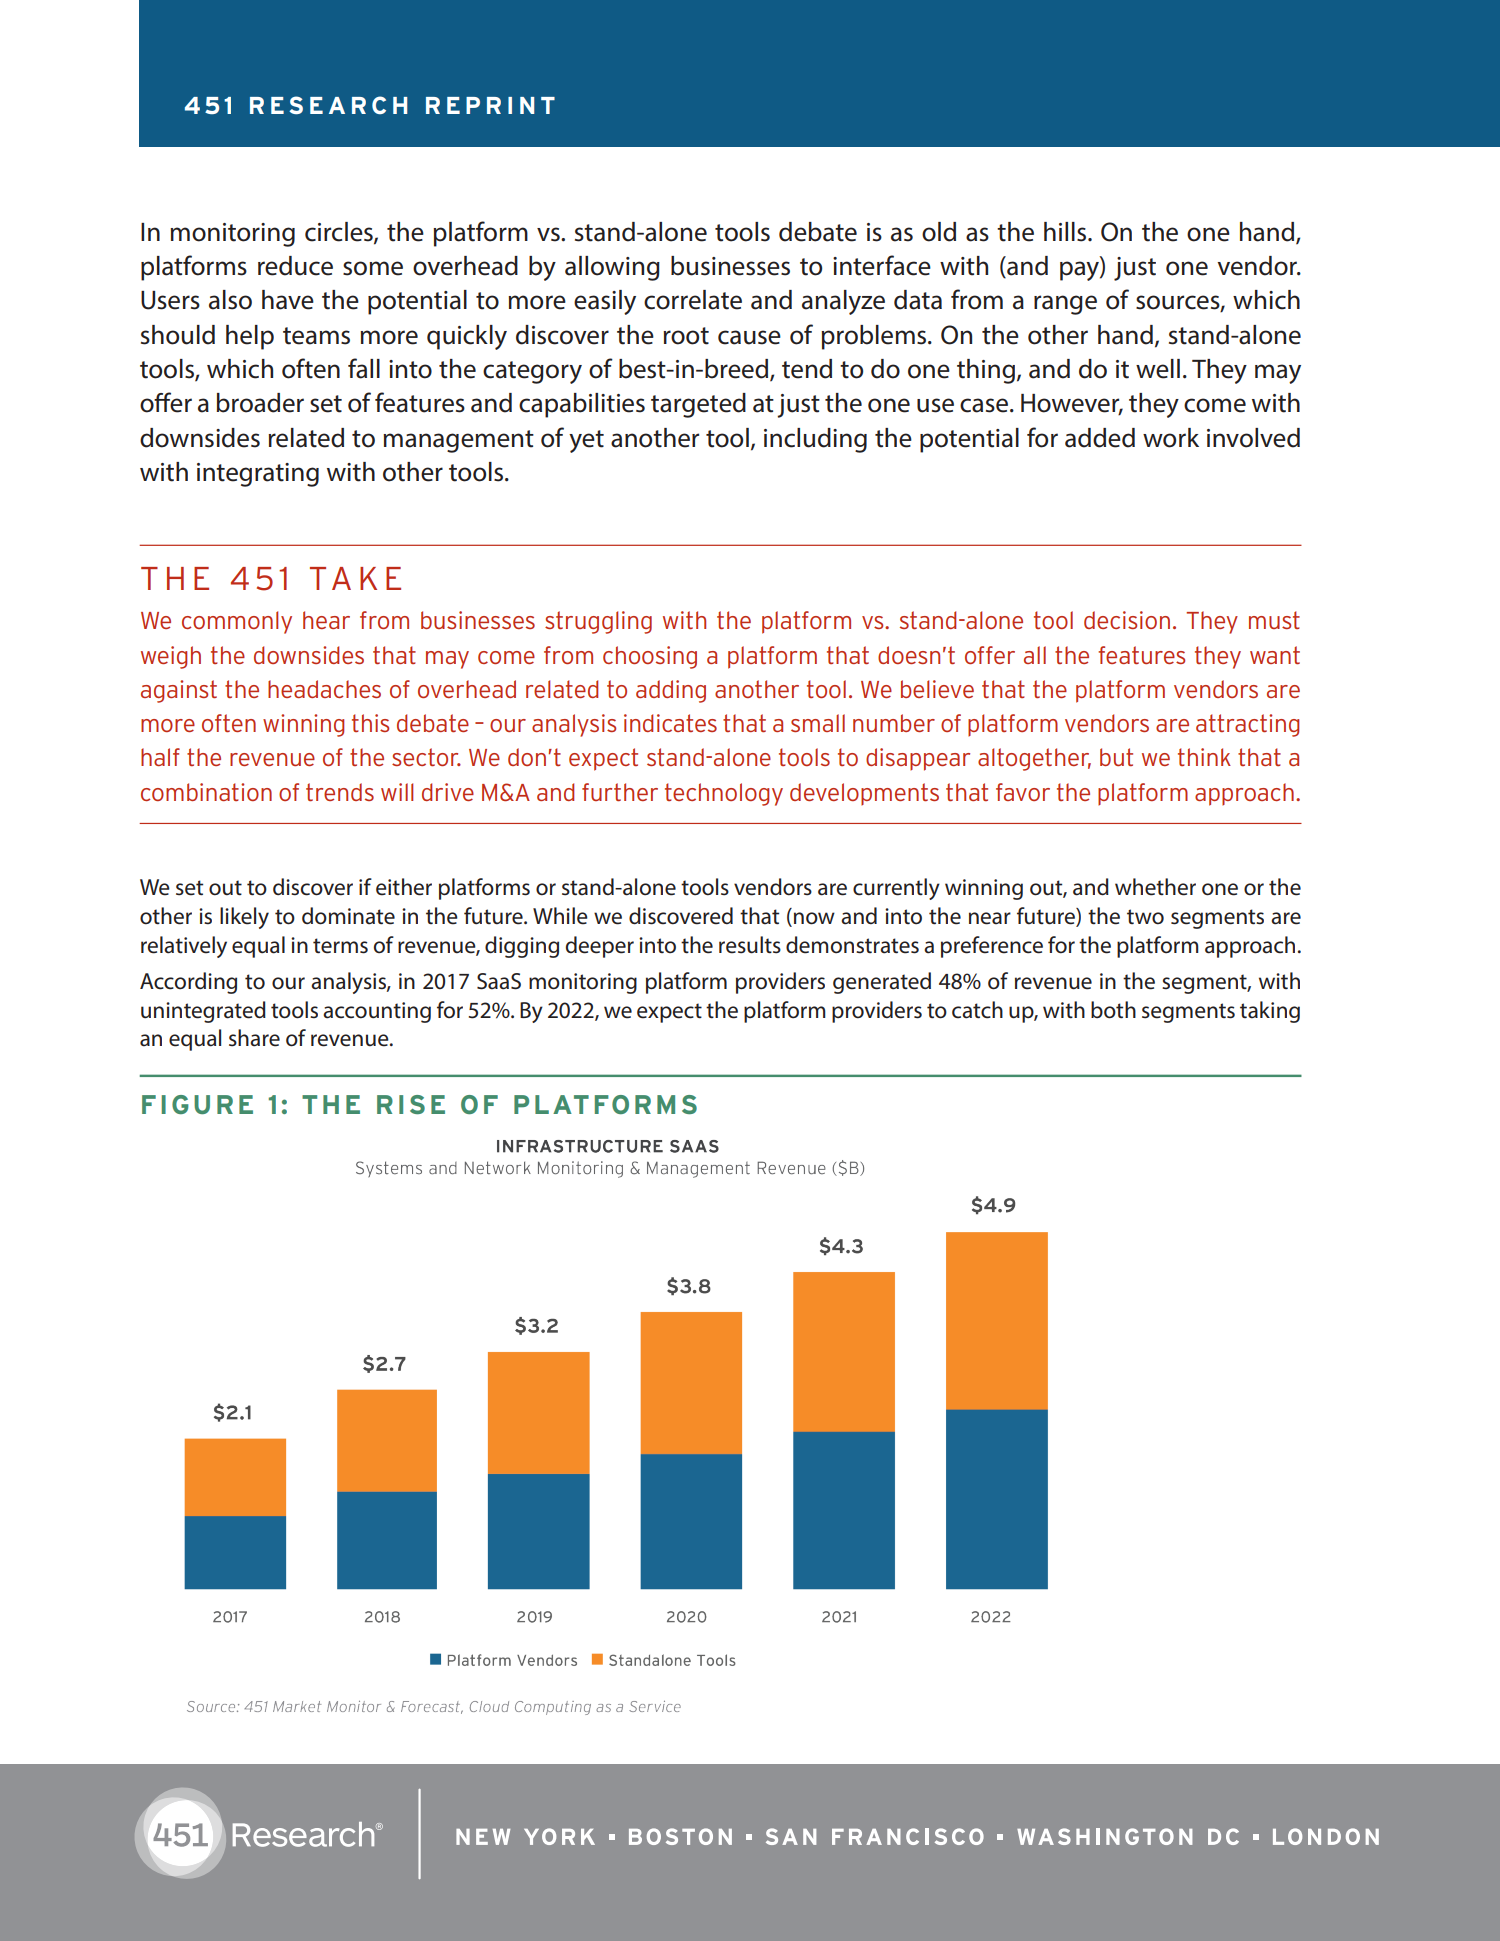 This page has width=1500, height=1941. Describe the element at coordinates (724, 794) in the page. I see `technology` at that location.
